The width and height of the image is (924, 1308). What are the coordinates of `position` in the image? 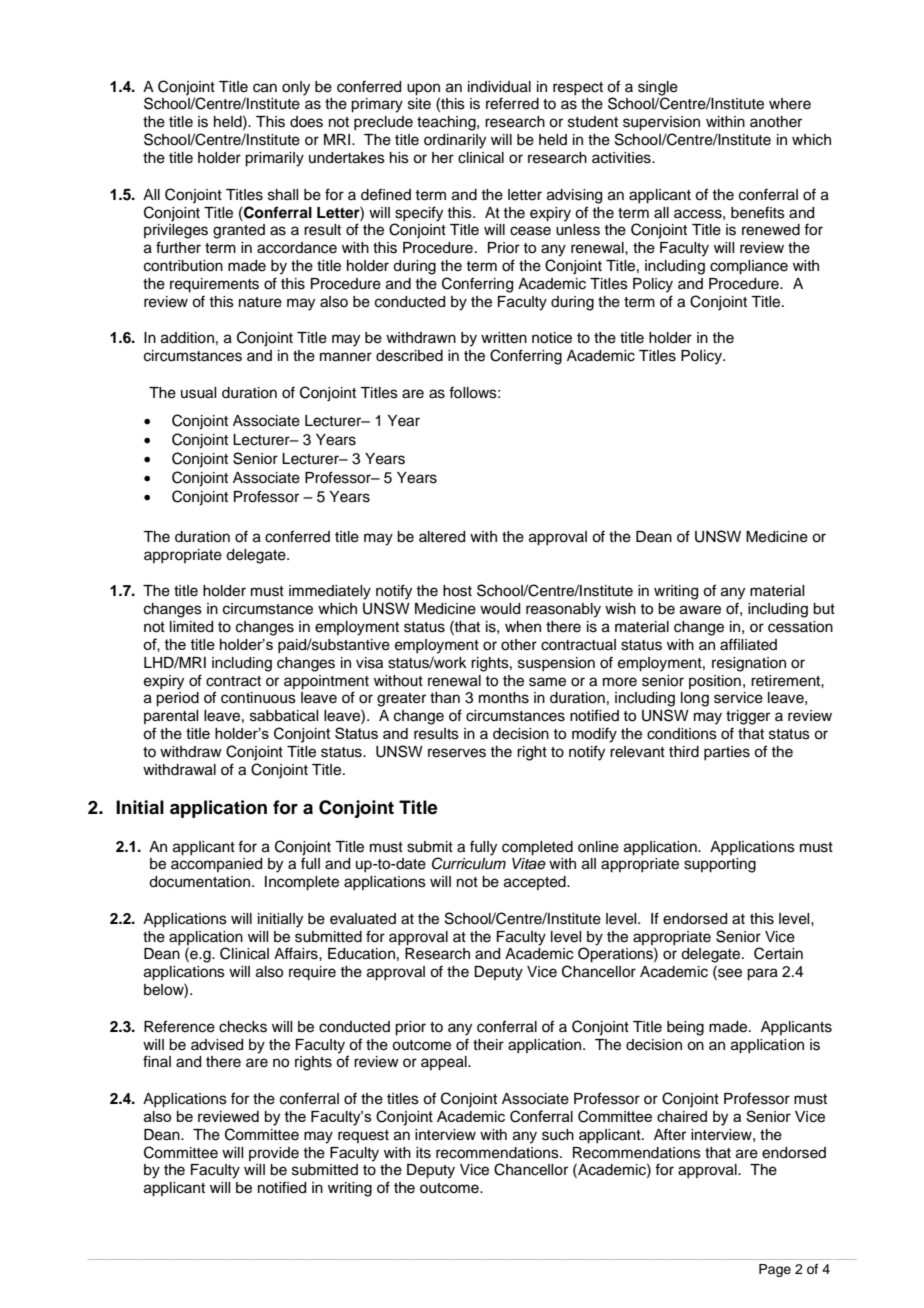 It's located at (715, 682).
